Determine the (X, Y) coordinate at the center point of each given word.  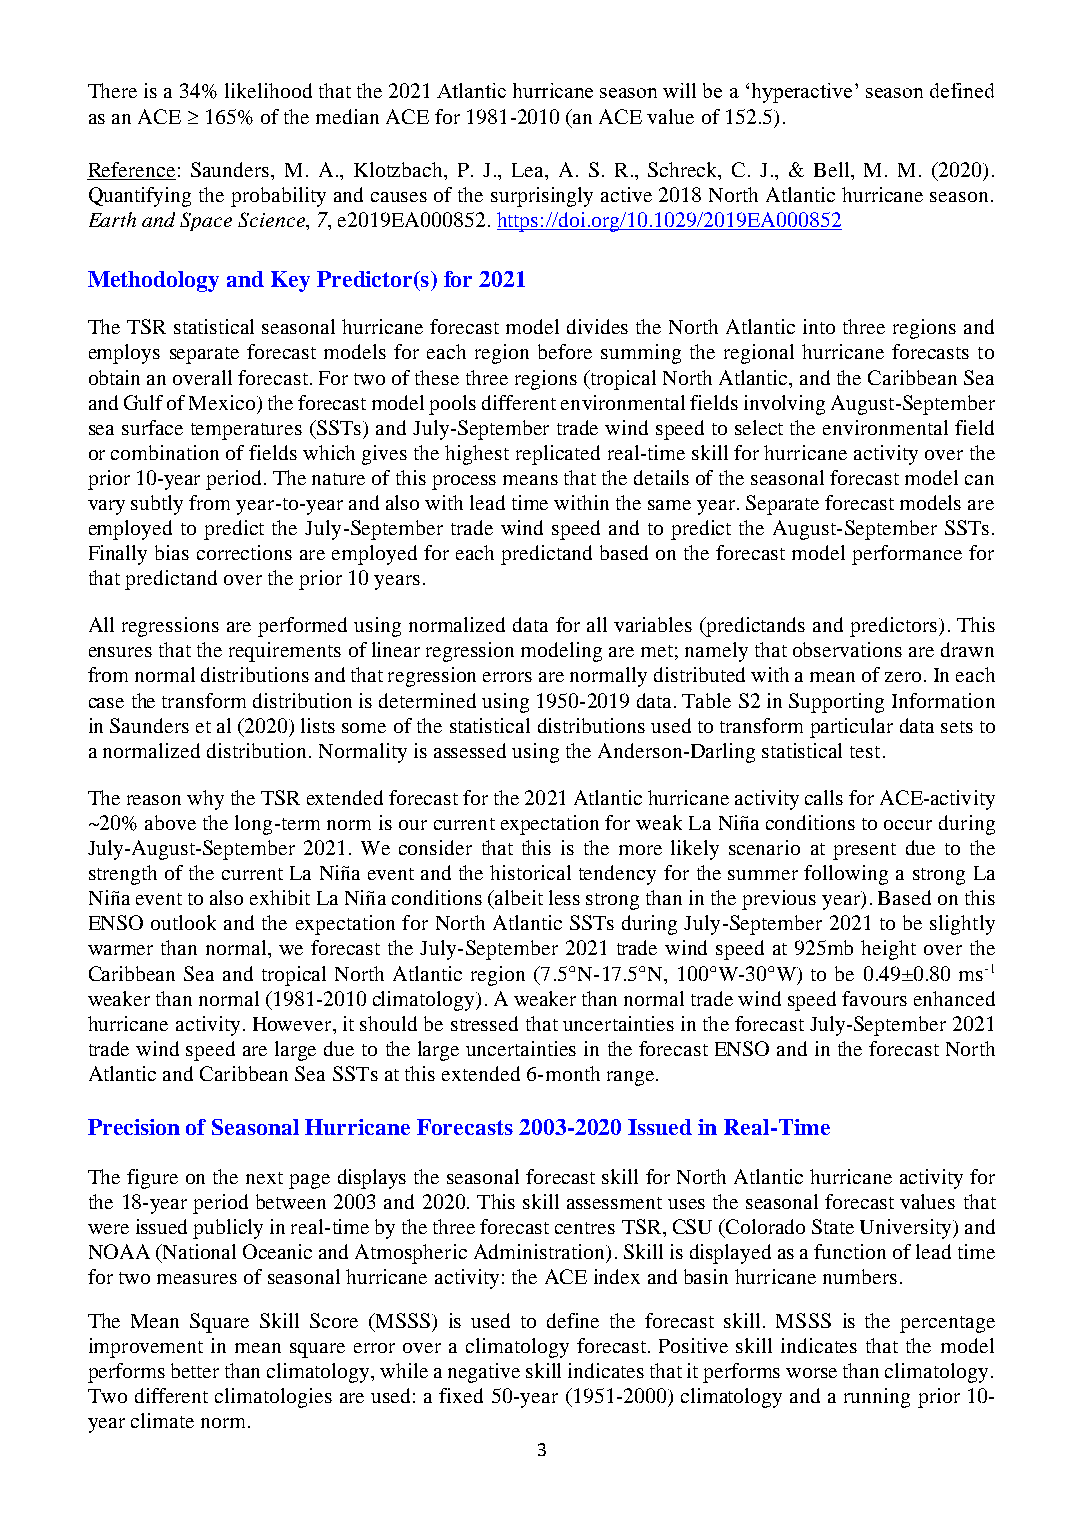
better (195, 1370)
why (205, 800)
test (865, 752)
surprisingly (542, 197)
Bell (833, 169)
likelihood (268, 90)
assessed (470, 750)
